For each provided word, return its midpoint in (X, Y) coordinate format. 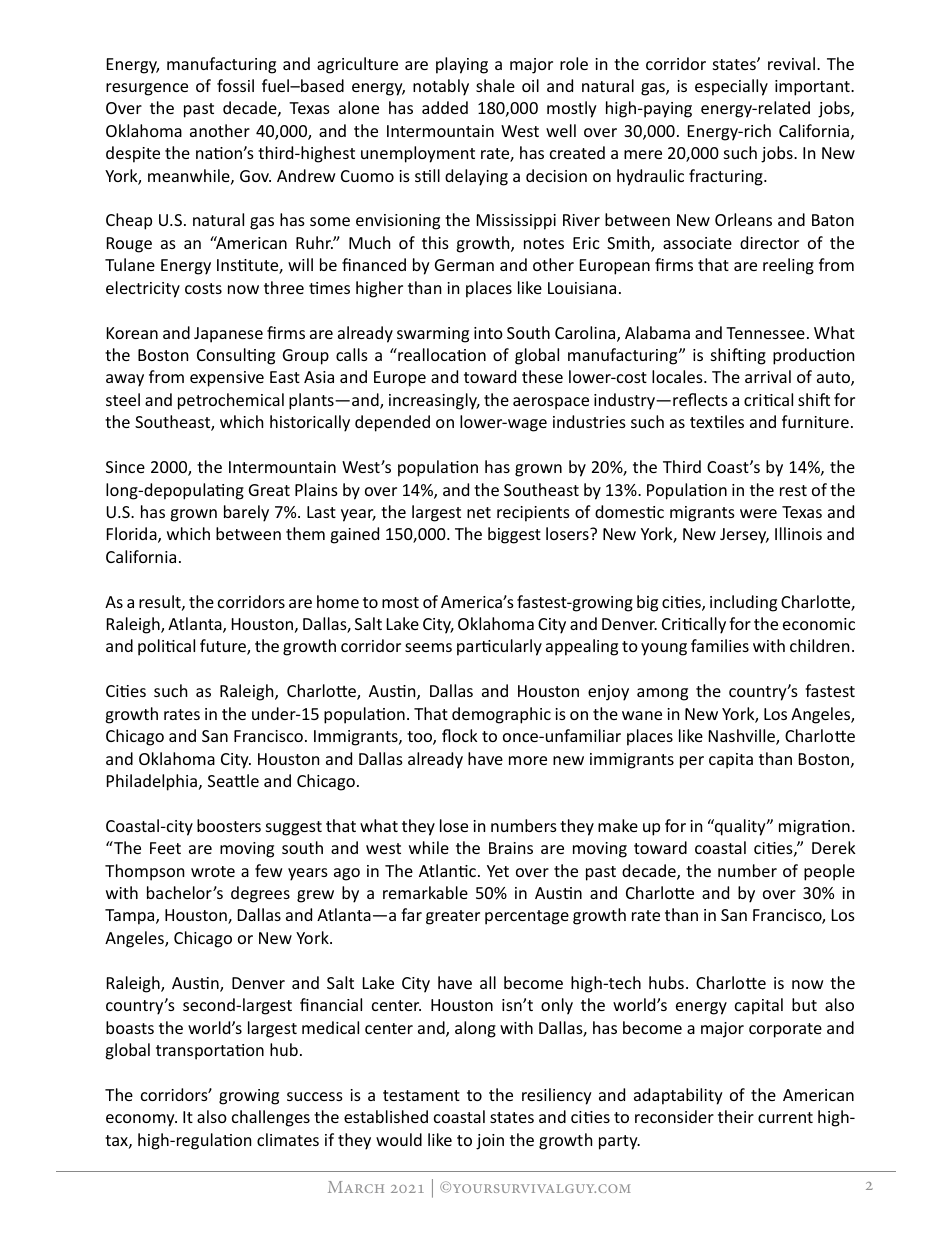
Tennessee (765, 333)
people (829, 872)
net (479, 512)
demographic (501, 715)
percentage (527, 917)
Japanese (228, 335)
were (758, 513)
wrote (213, 871)
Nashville (743, 737)
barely (246, 513)
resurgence (147, 89)
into (488, 333)
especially (731, 87)
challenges (271, 1118)
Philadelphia (153, 782)
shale (495, 85)
